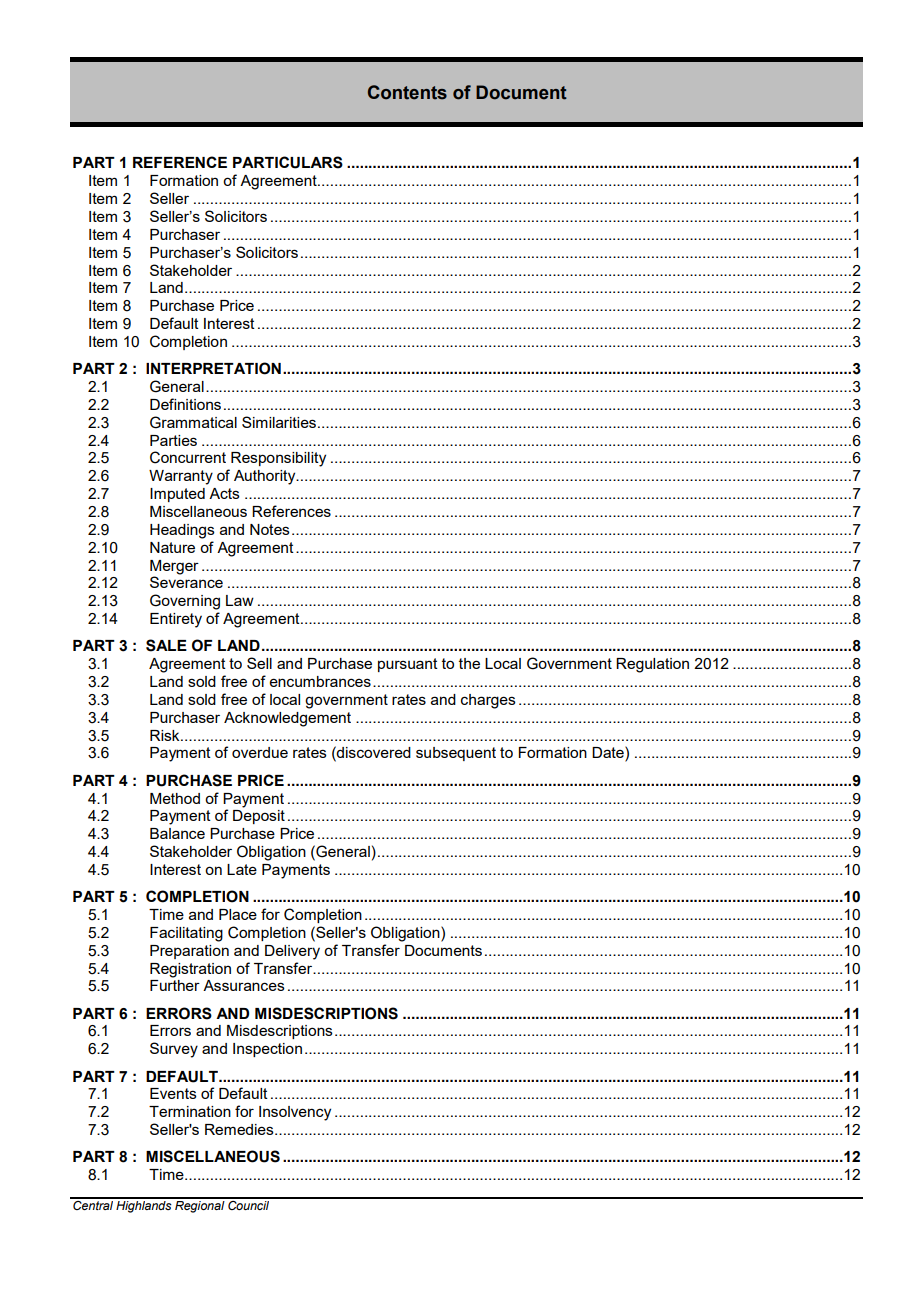 The width and height of the page is (924, 1307). Describe the element at coordinates (407, 92) in the page. I see `Contents` at that location.
